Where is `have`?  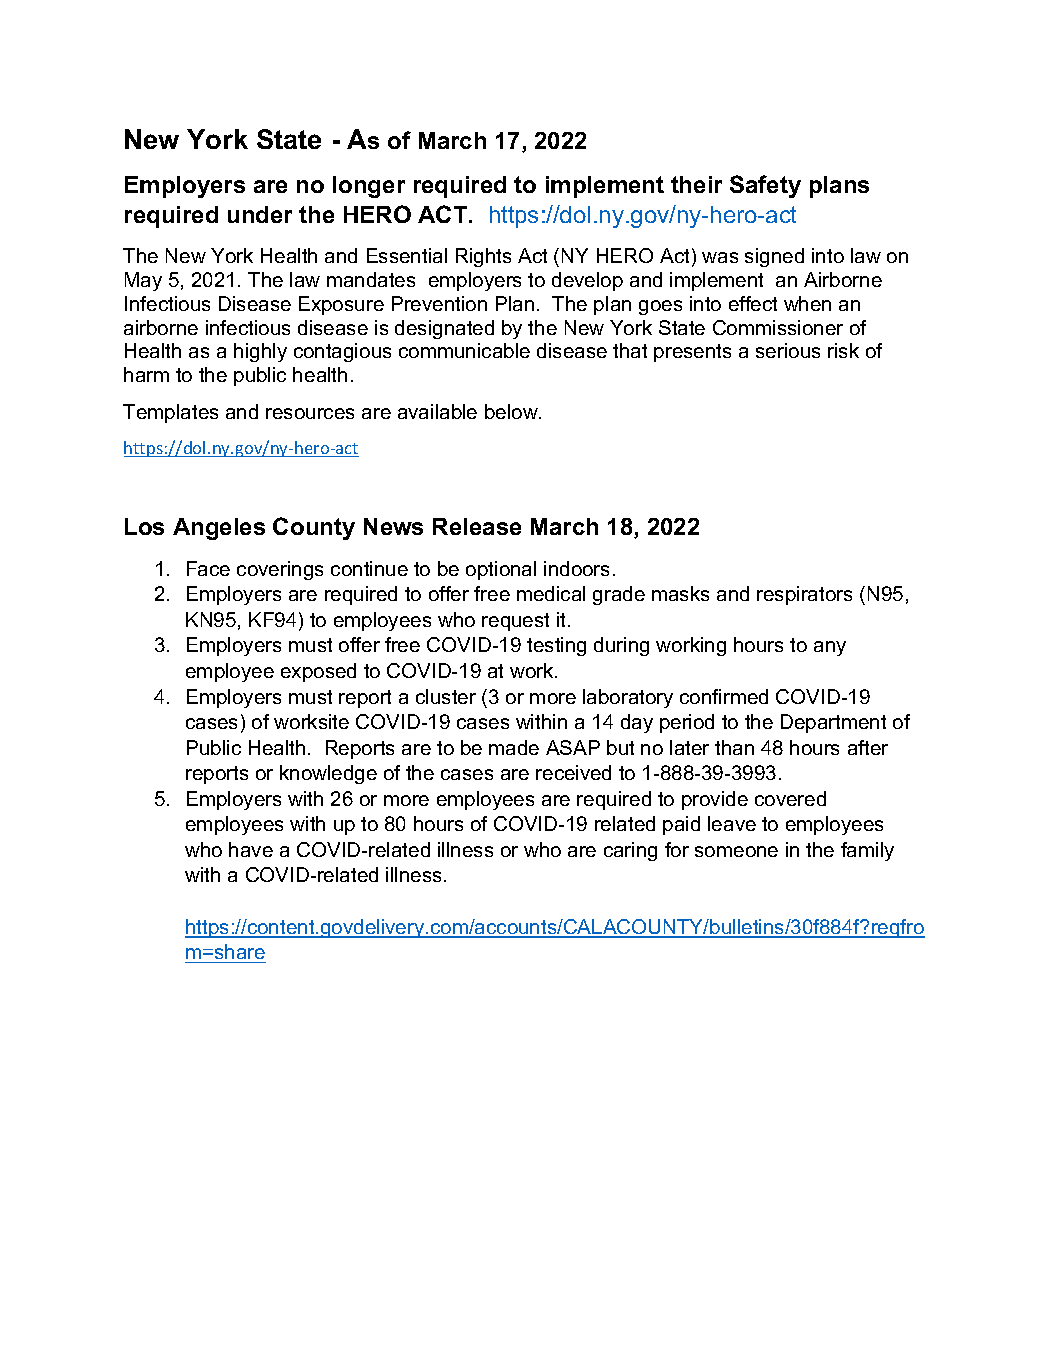 have is located at coordinates (251, 849).
